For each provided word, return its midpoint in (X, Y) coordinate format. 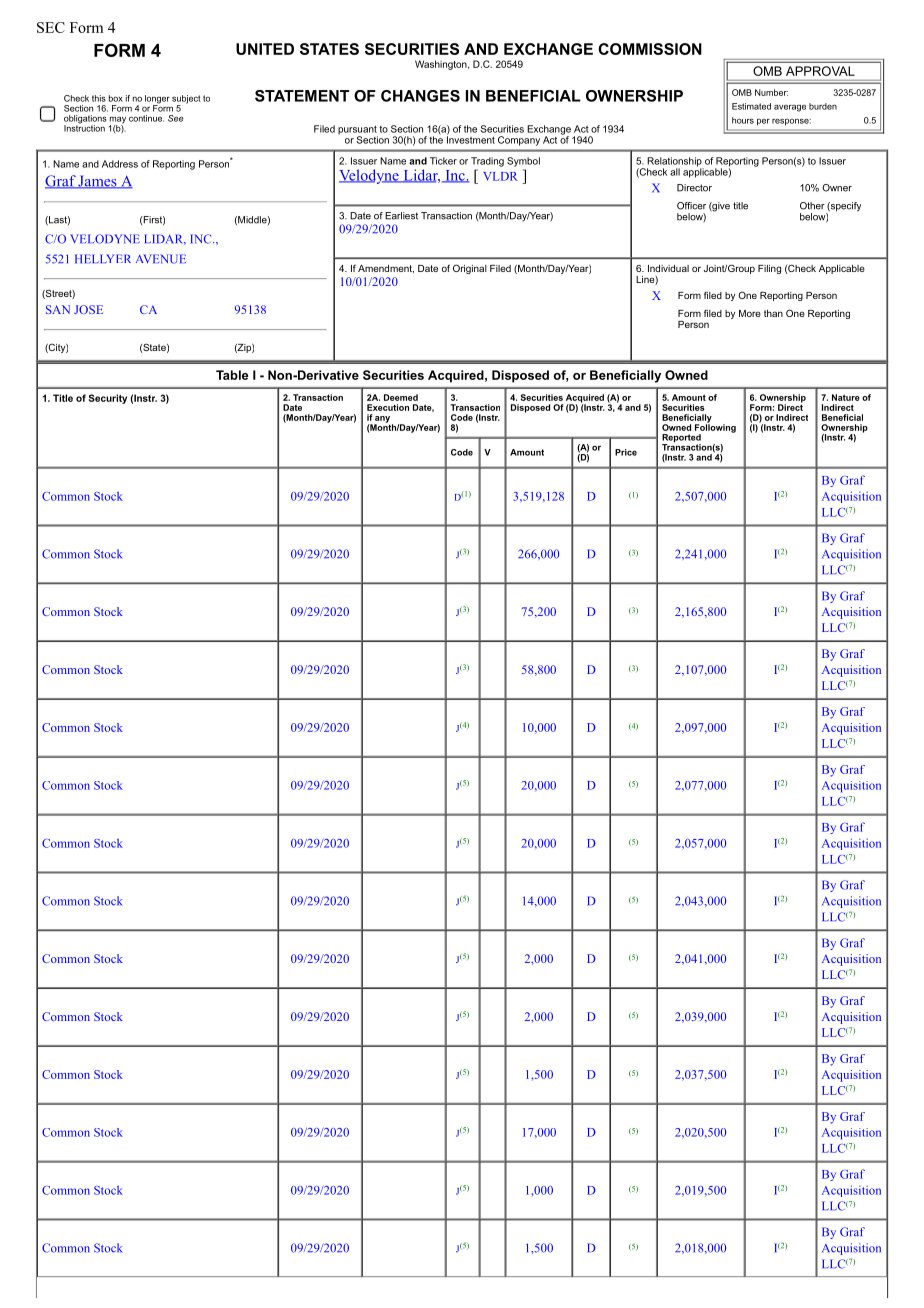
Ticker (443, 161)
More (750, 313)
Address (120, 164)
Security (108, 399)
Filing (769, 269)
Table (232, 375)
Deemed (401, 397)
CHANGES (420, 96)
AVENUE (161, 259)
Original (470, 269)
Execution (388, 407)
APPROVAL (820, 71)
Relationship (675, 163)
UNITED (265, 49)
